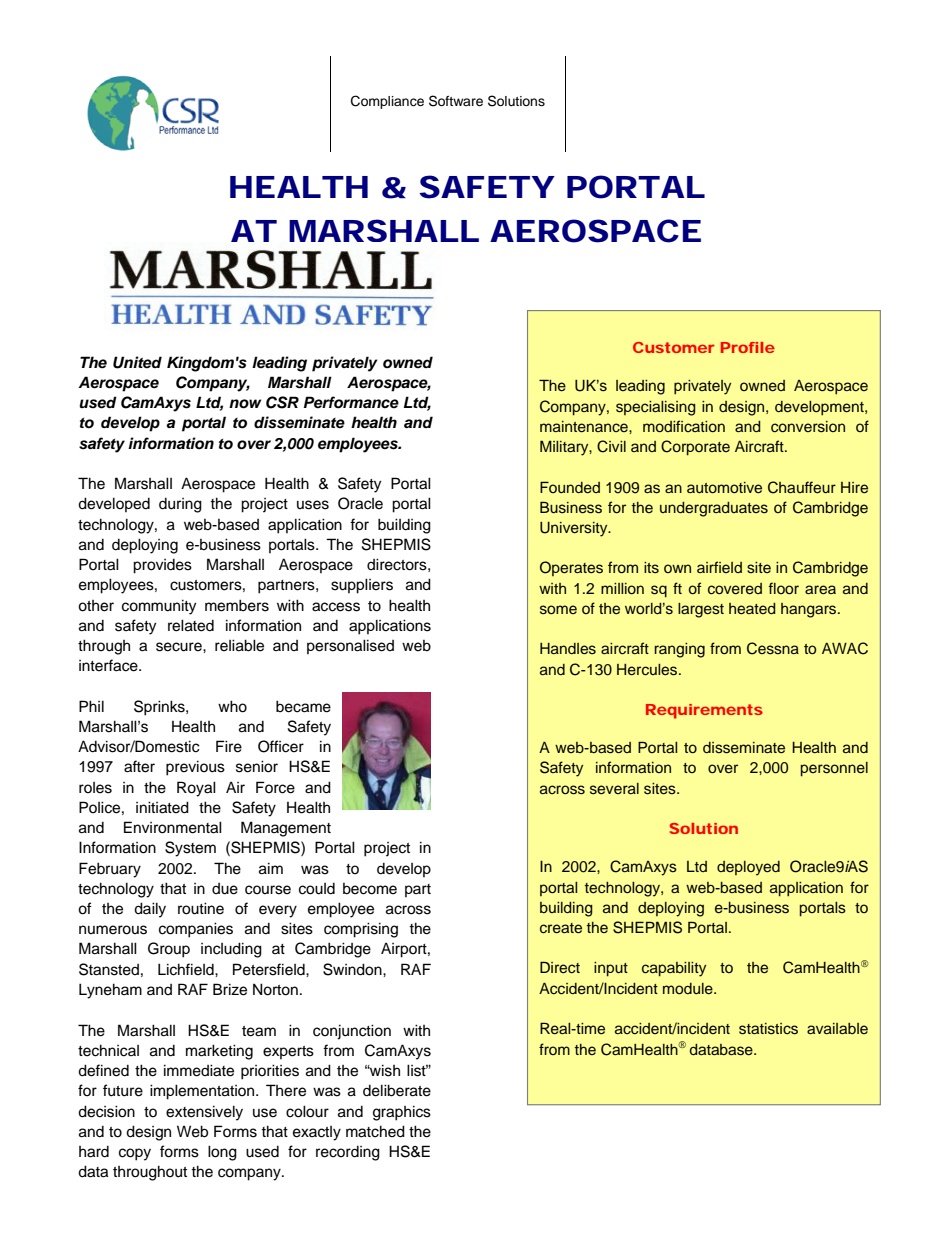  What do you see at coordinates (834, 769) in the image?
I see `personnel` at bounding box center [834, 769].
